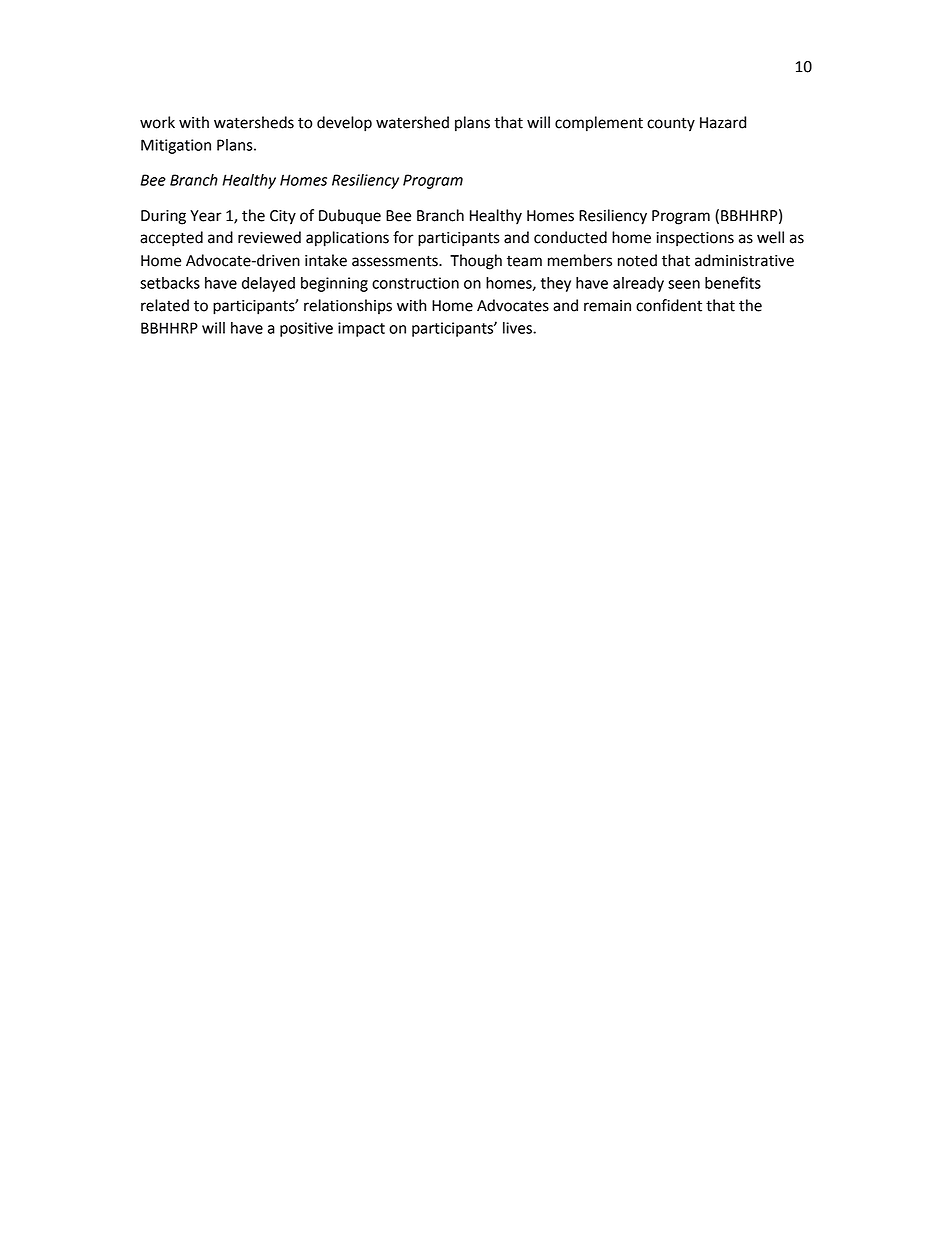 The image size is (952, 1233). I want to click on county, so click(671, 124).
